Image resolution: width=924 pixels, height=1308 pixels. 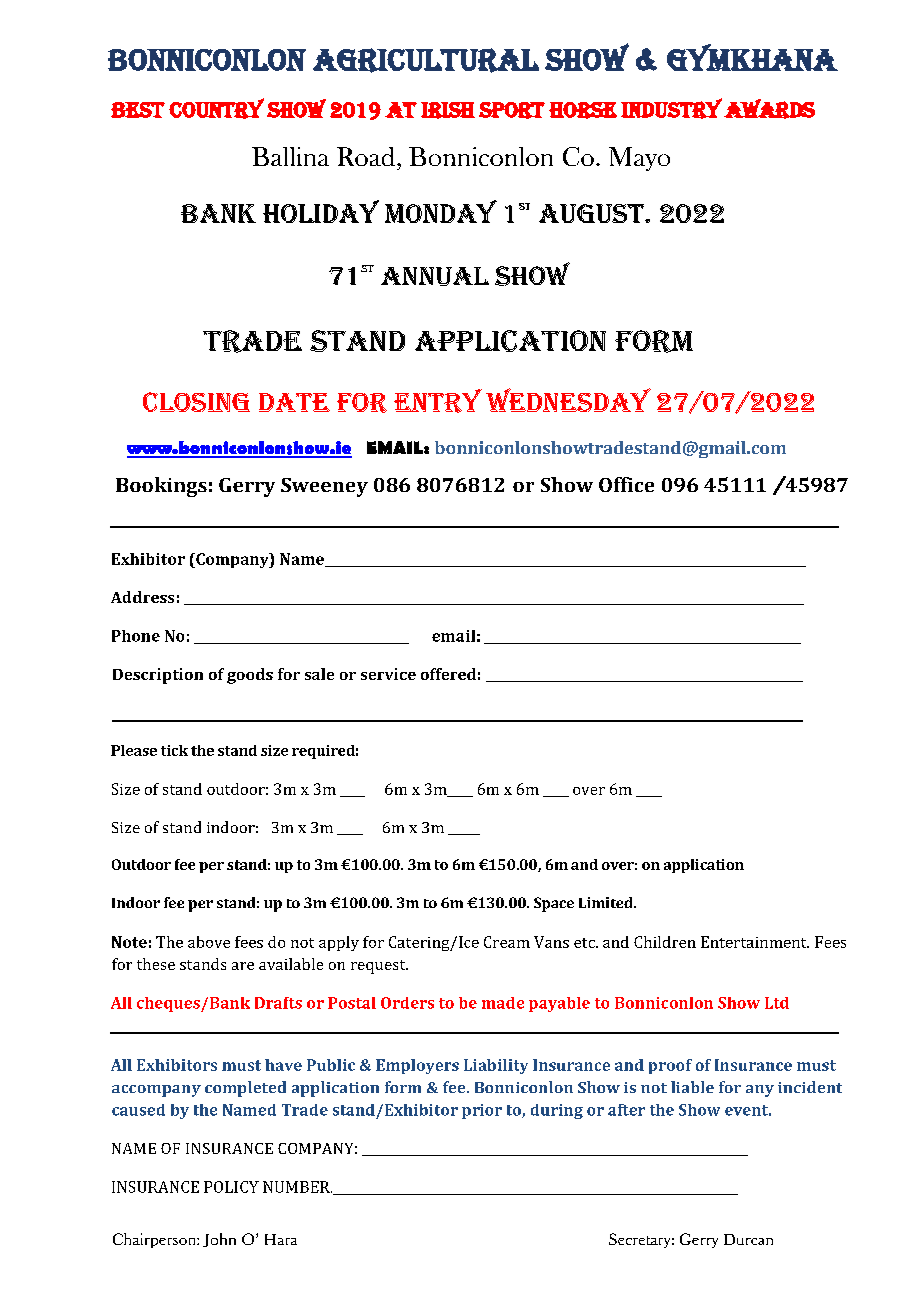 What do you see at coordinates (626, 484) in the screenshot?
I see `Office` at bounding box center [626, 484].
